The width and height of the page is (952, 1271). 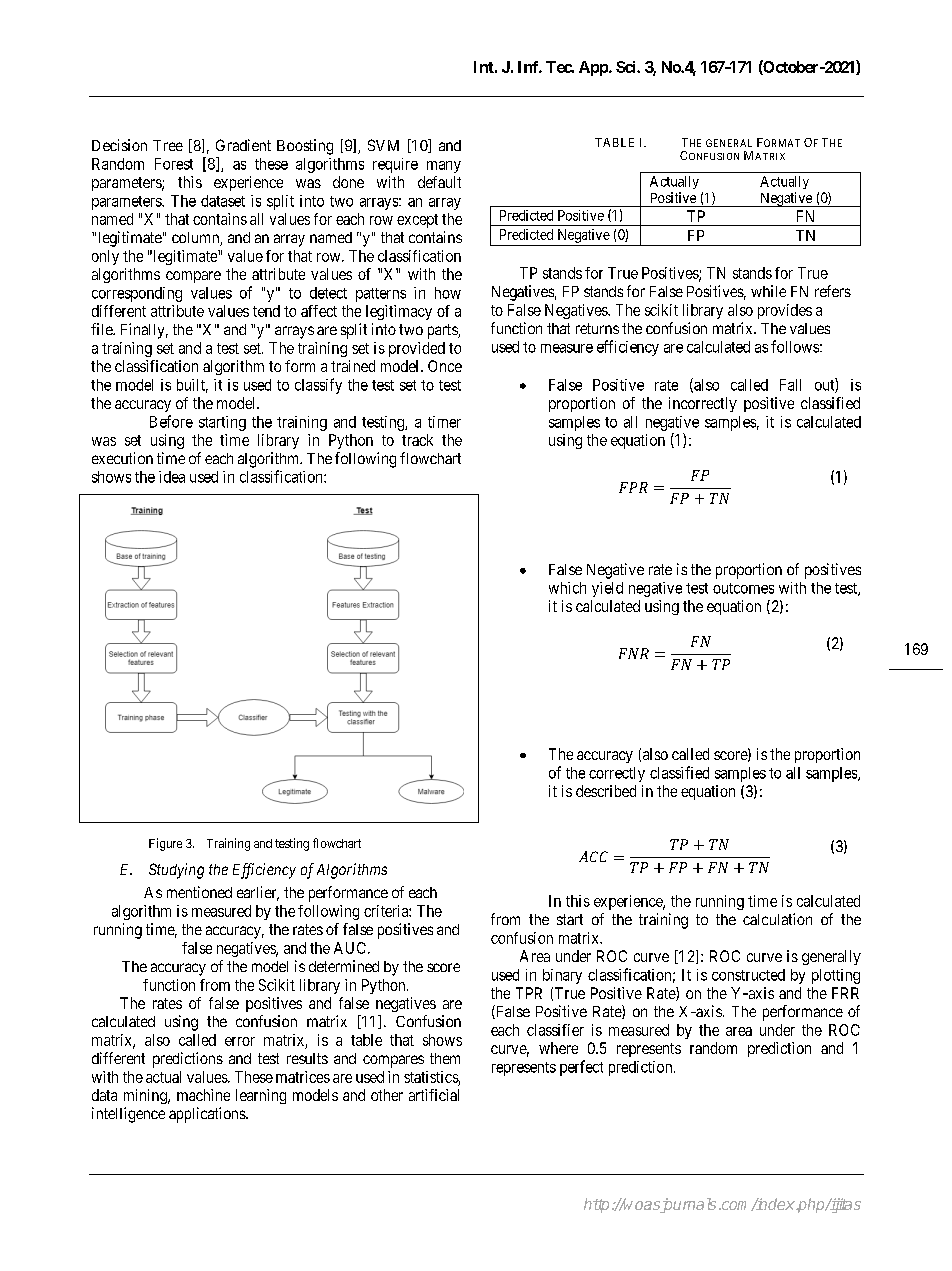 I want to click on Fall, so click(x=790, y=385).
